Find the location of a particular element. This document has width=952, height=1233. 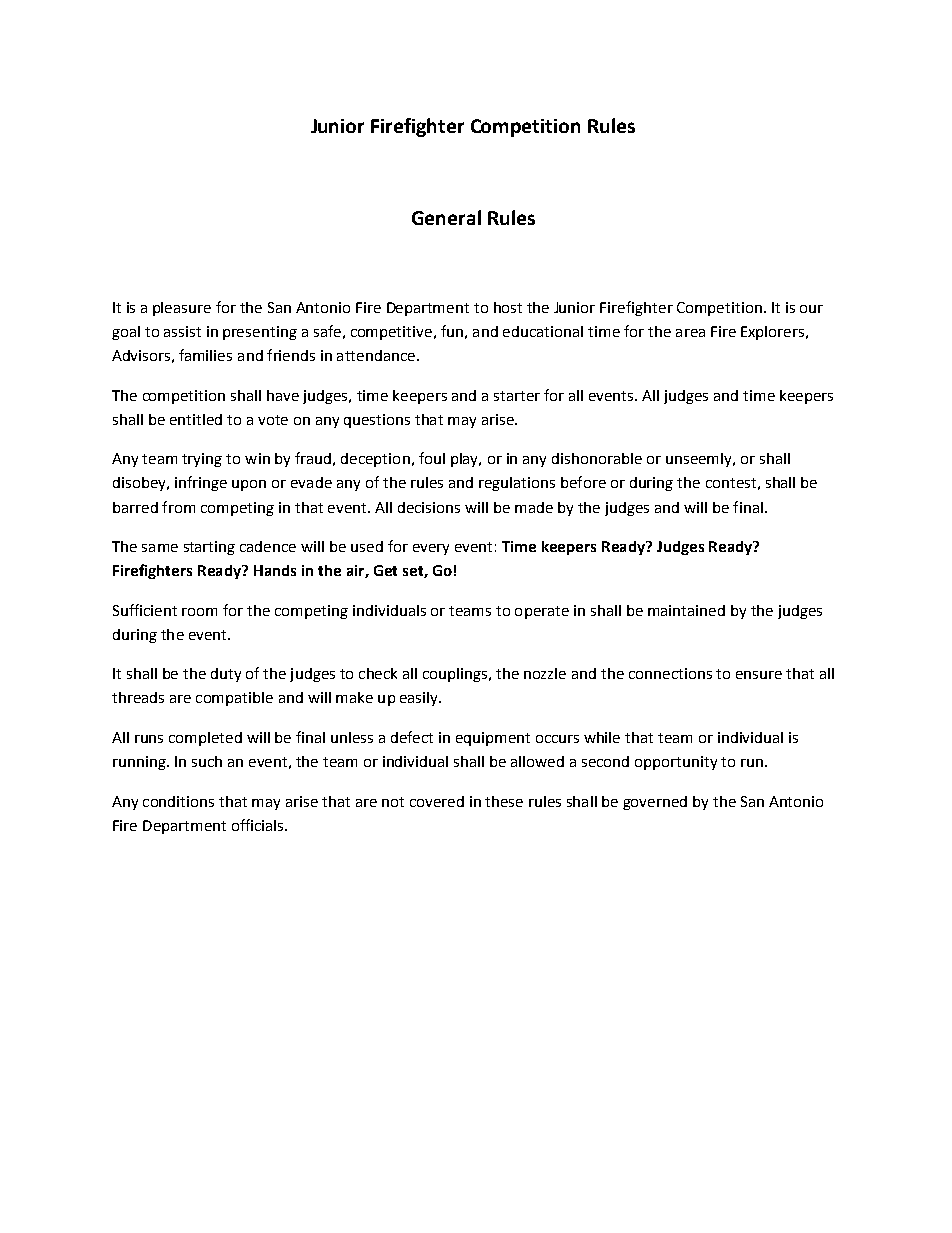

covered is located at coordinates (437, 801).
